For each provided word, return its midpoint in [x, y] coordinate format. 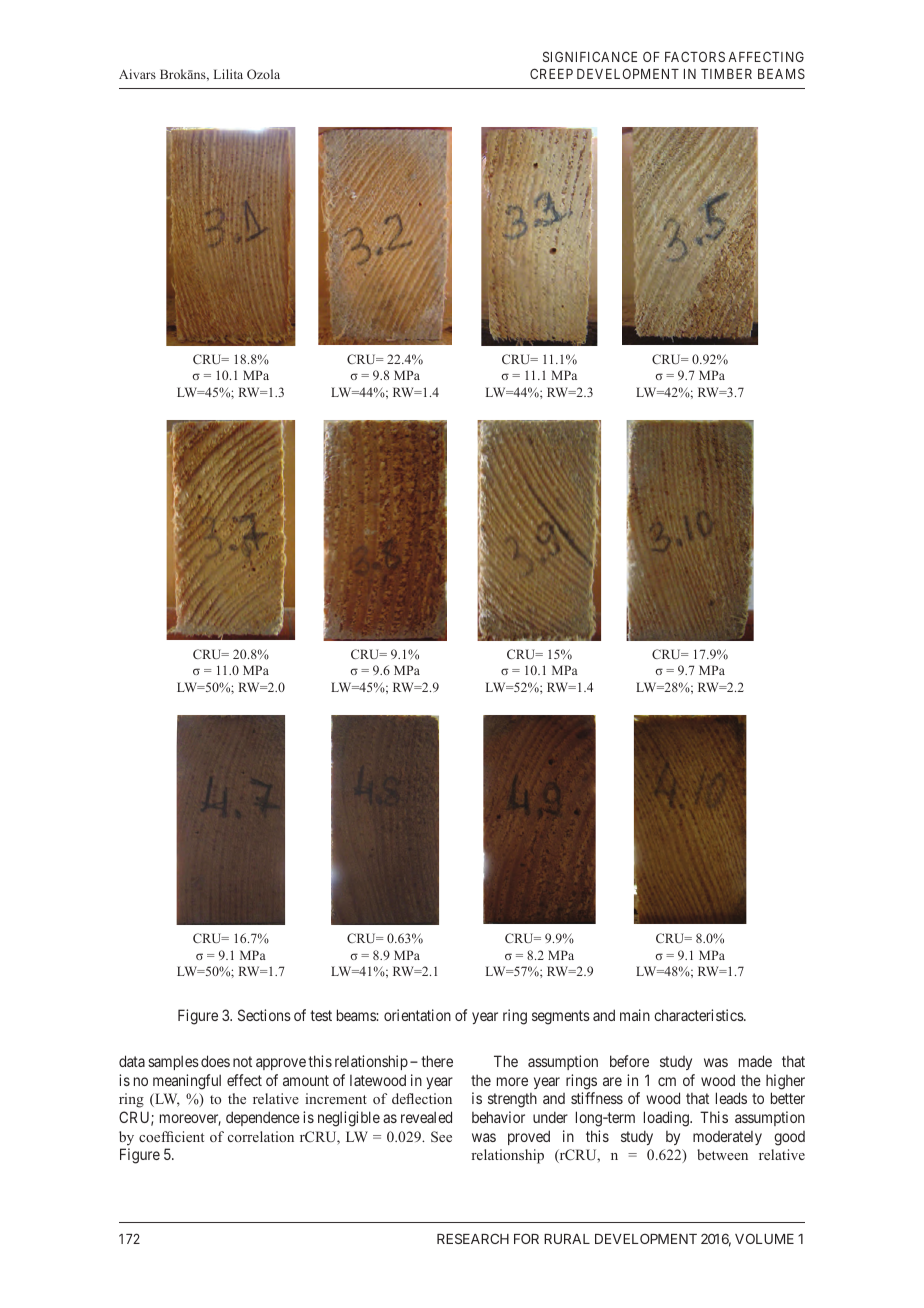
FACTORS [695, 56]
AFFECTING [766, 56]
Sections [264, 1015]
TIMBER [726, 74]
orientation [417, 1015]
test [321, 1015]
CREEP [551, 73]
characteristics [699, 1015]
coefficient [171, 1136]
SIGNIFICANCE [590, 56]
